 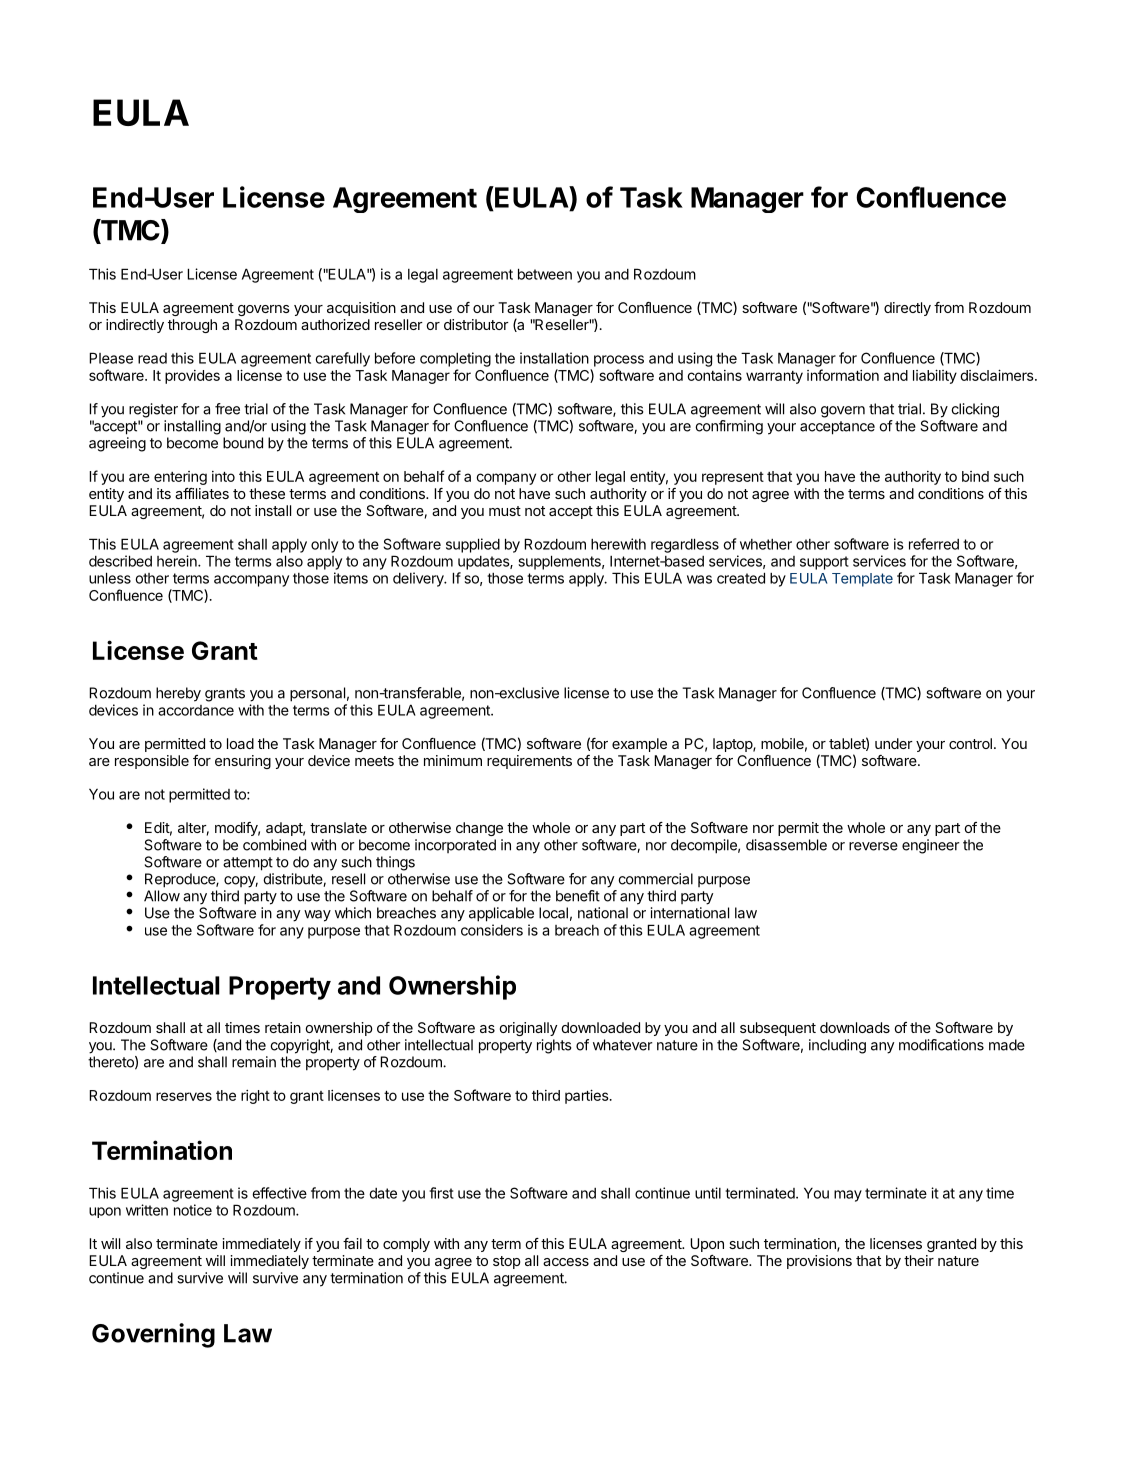 What do you see at coordinates (283, 1027) in the screenshot?
I see `retain` at bounding box center [283, 1027].
